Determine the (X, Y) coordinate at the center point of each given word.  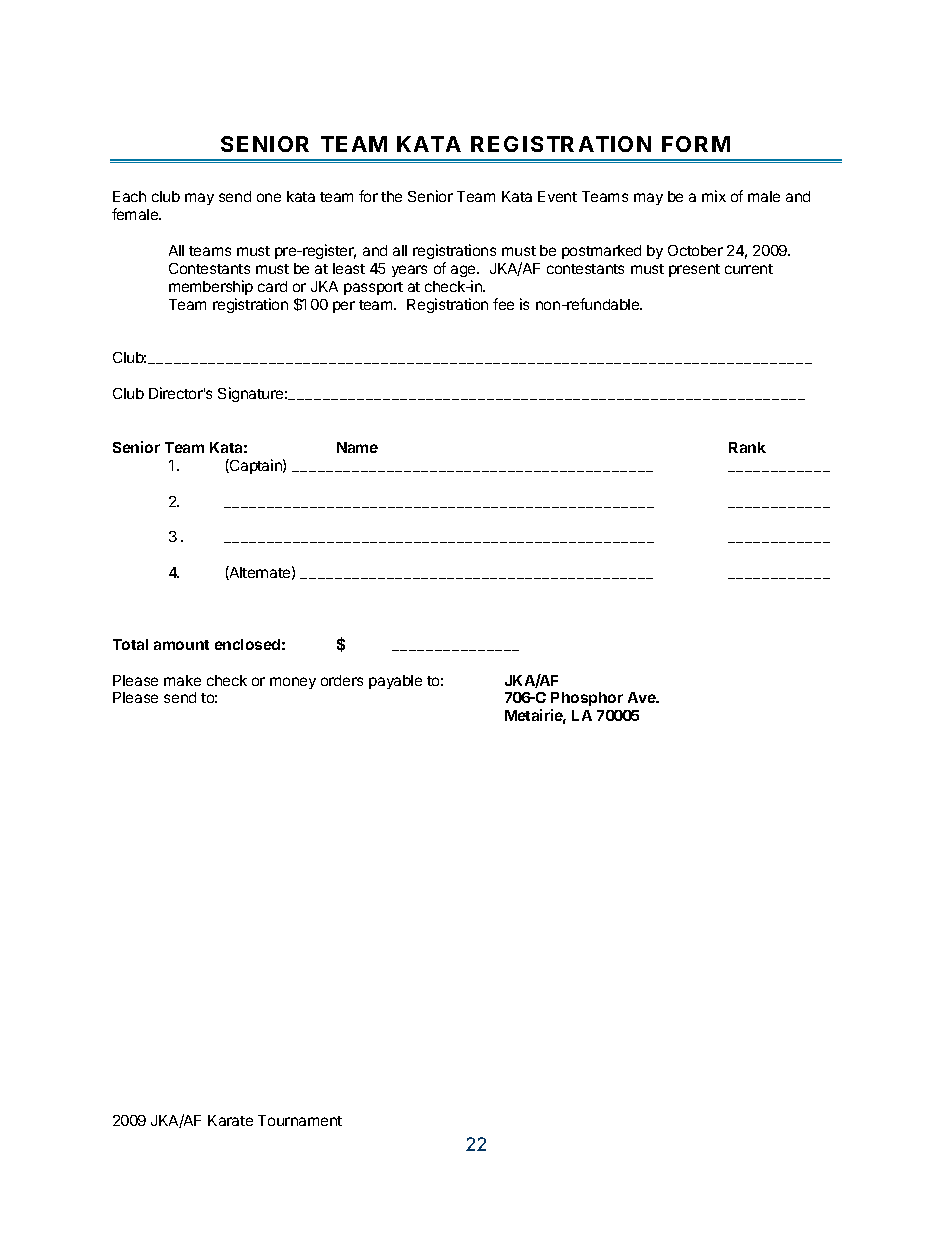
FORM (696, 144)
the (391, 196)
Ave (643, 697)
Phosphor (587, 701)
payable (395, 682)
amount (181, 645)
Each (129, 196)
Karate (230, 1120)
